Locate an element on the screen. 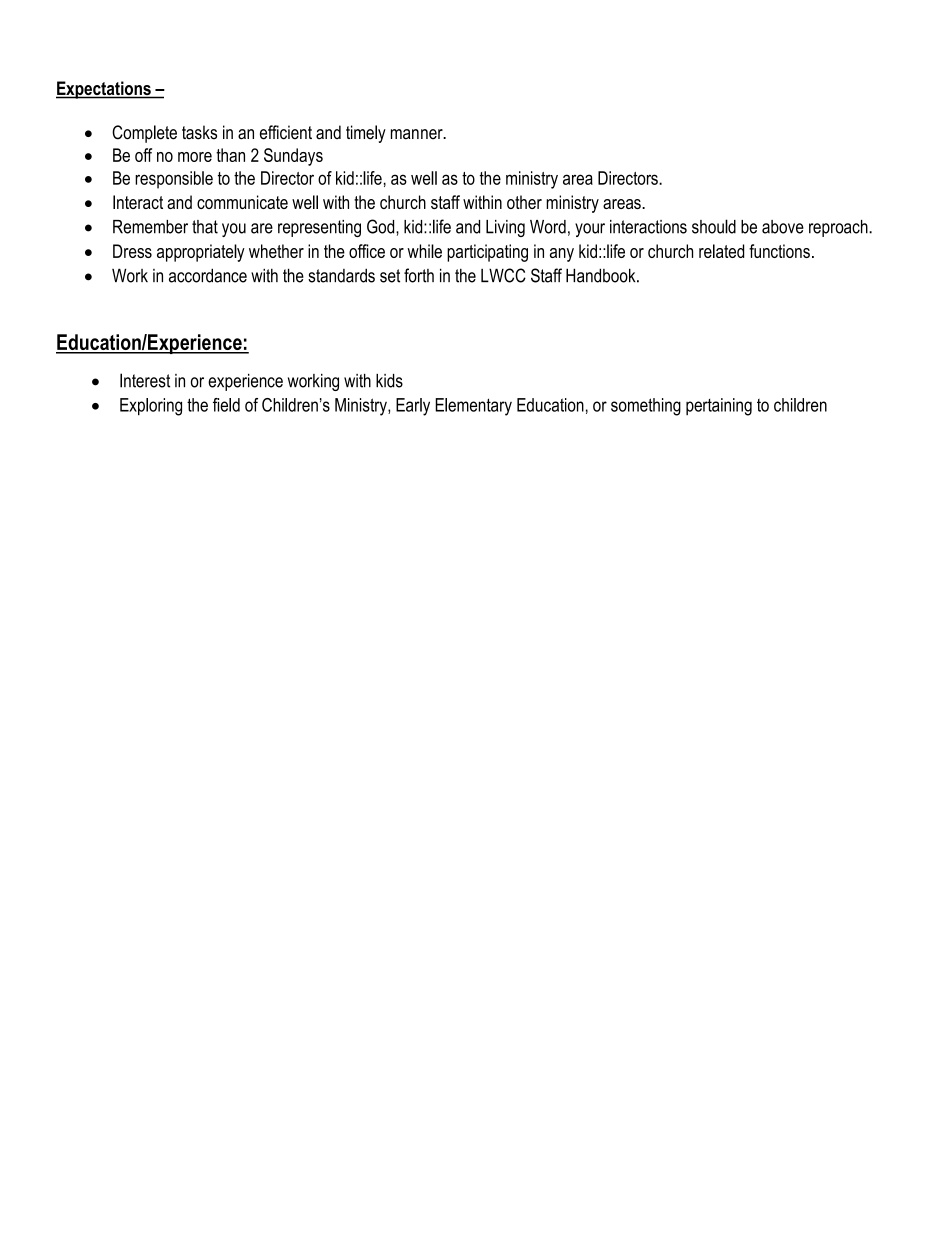  Elementary is located at coordinates (473, 407).
